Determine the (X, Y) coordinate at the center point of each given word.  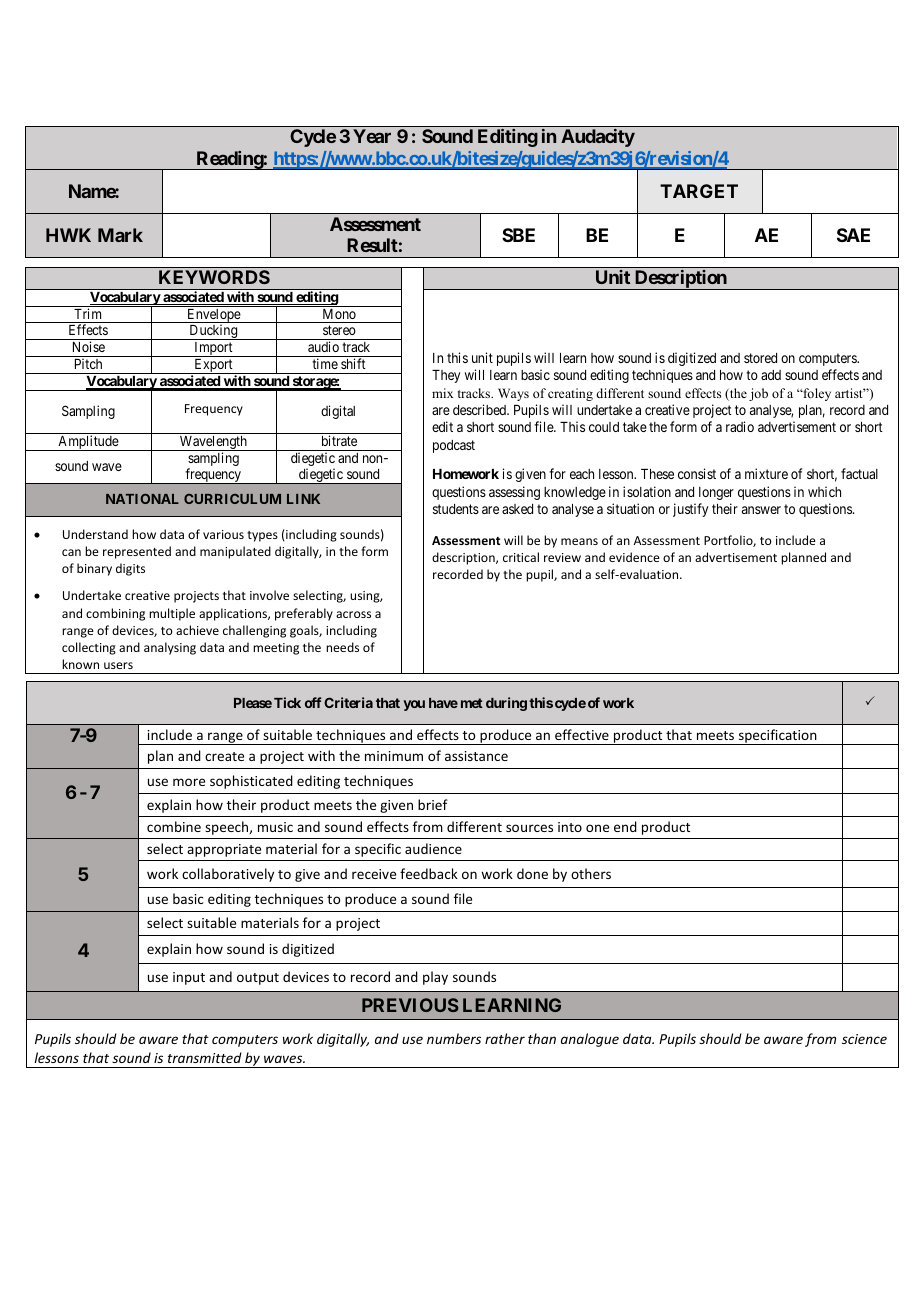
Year (372, 136)
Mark (120, 235)
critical (521, 557)
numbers (454, 1038)
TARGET (699, 191)
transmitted (205, 1057)
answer (761, 510)
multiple (172, 614)
